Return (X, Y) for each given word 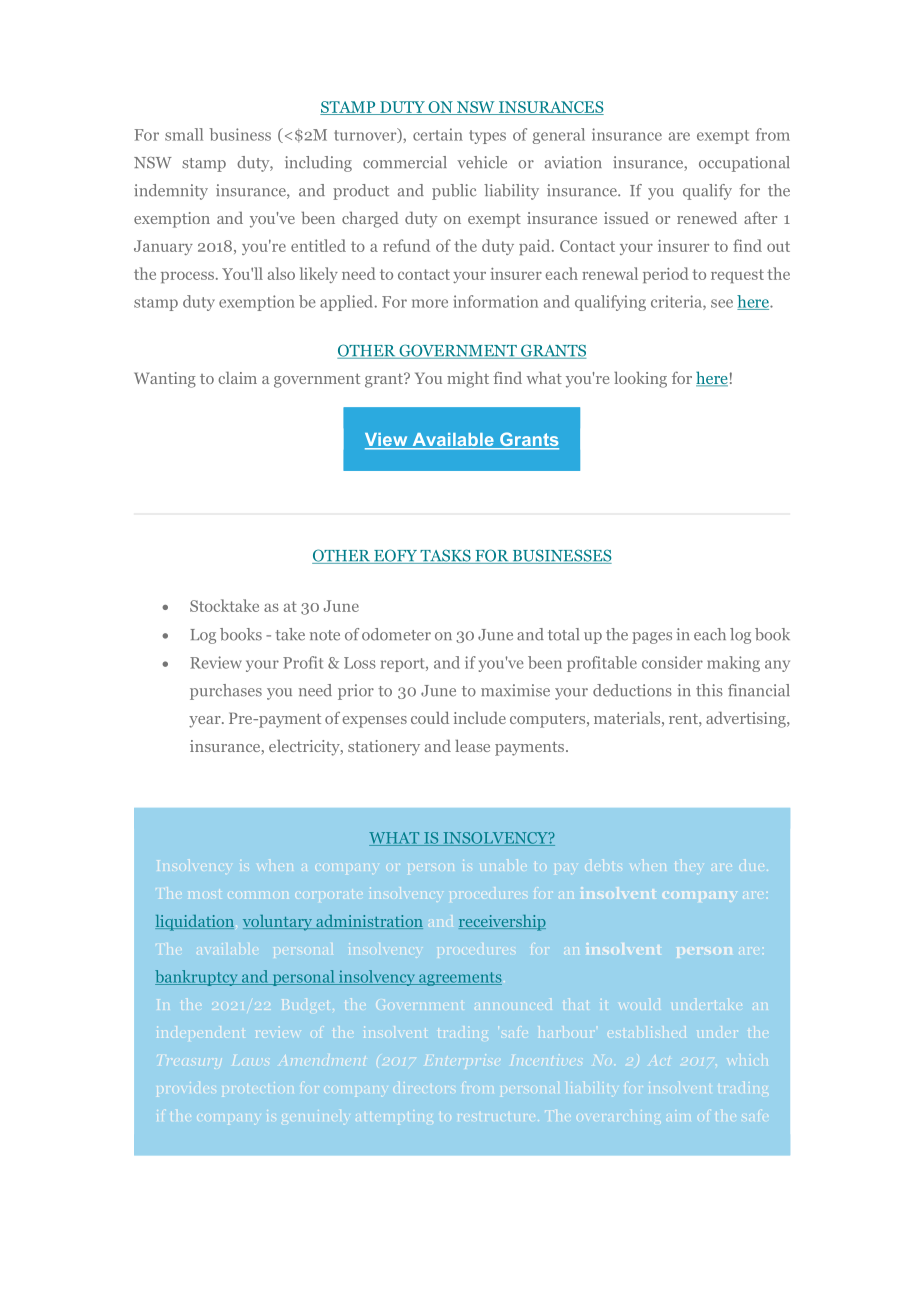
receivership (502, 923)
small (184, 134)
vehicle (482, 162)
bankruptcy (197, 978)
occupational (744, 164)
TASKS (445, 556)
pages (652, 638)
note (325, 635)
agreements (459, 979)
